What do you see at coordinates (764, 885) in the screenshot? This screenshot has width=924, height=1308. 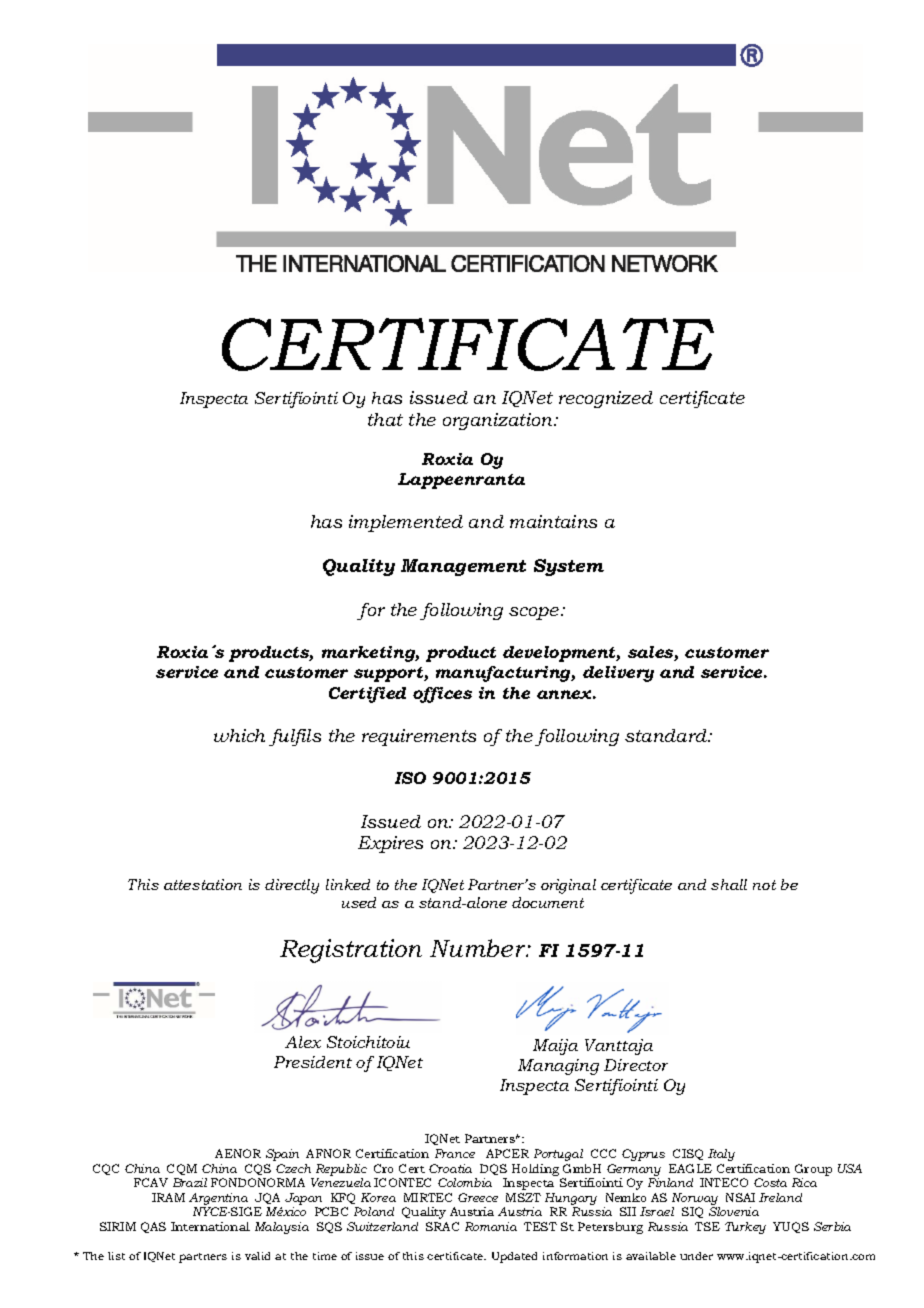 I see `not` at bounding box center [764, 885].
